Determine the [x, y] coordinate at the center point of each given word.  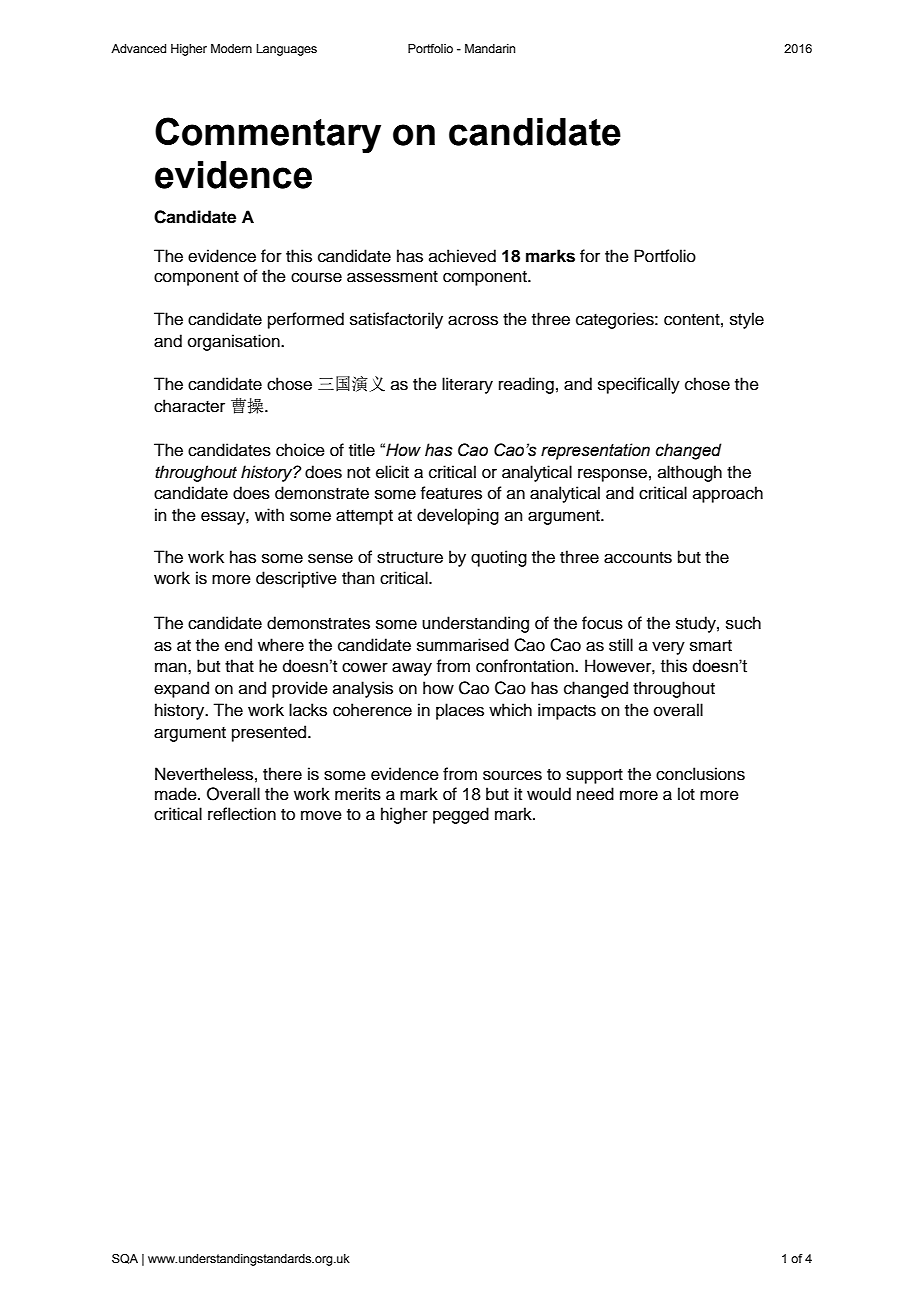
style [747, 320]
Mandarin [490, 48]
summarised [463, 645]
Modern [231, 48]
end [238, 645]
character [189, 406]
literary [467, 385]
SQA [125, 1259]
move [321, 815]
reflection [242, 814]
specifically [639, 385]
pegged [461, 815]
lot [686, 794]
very [668, 648]
